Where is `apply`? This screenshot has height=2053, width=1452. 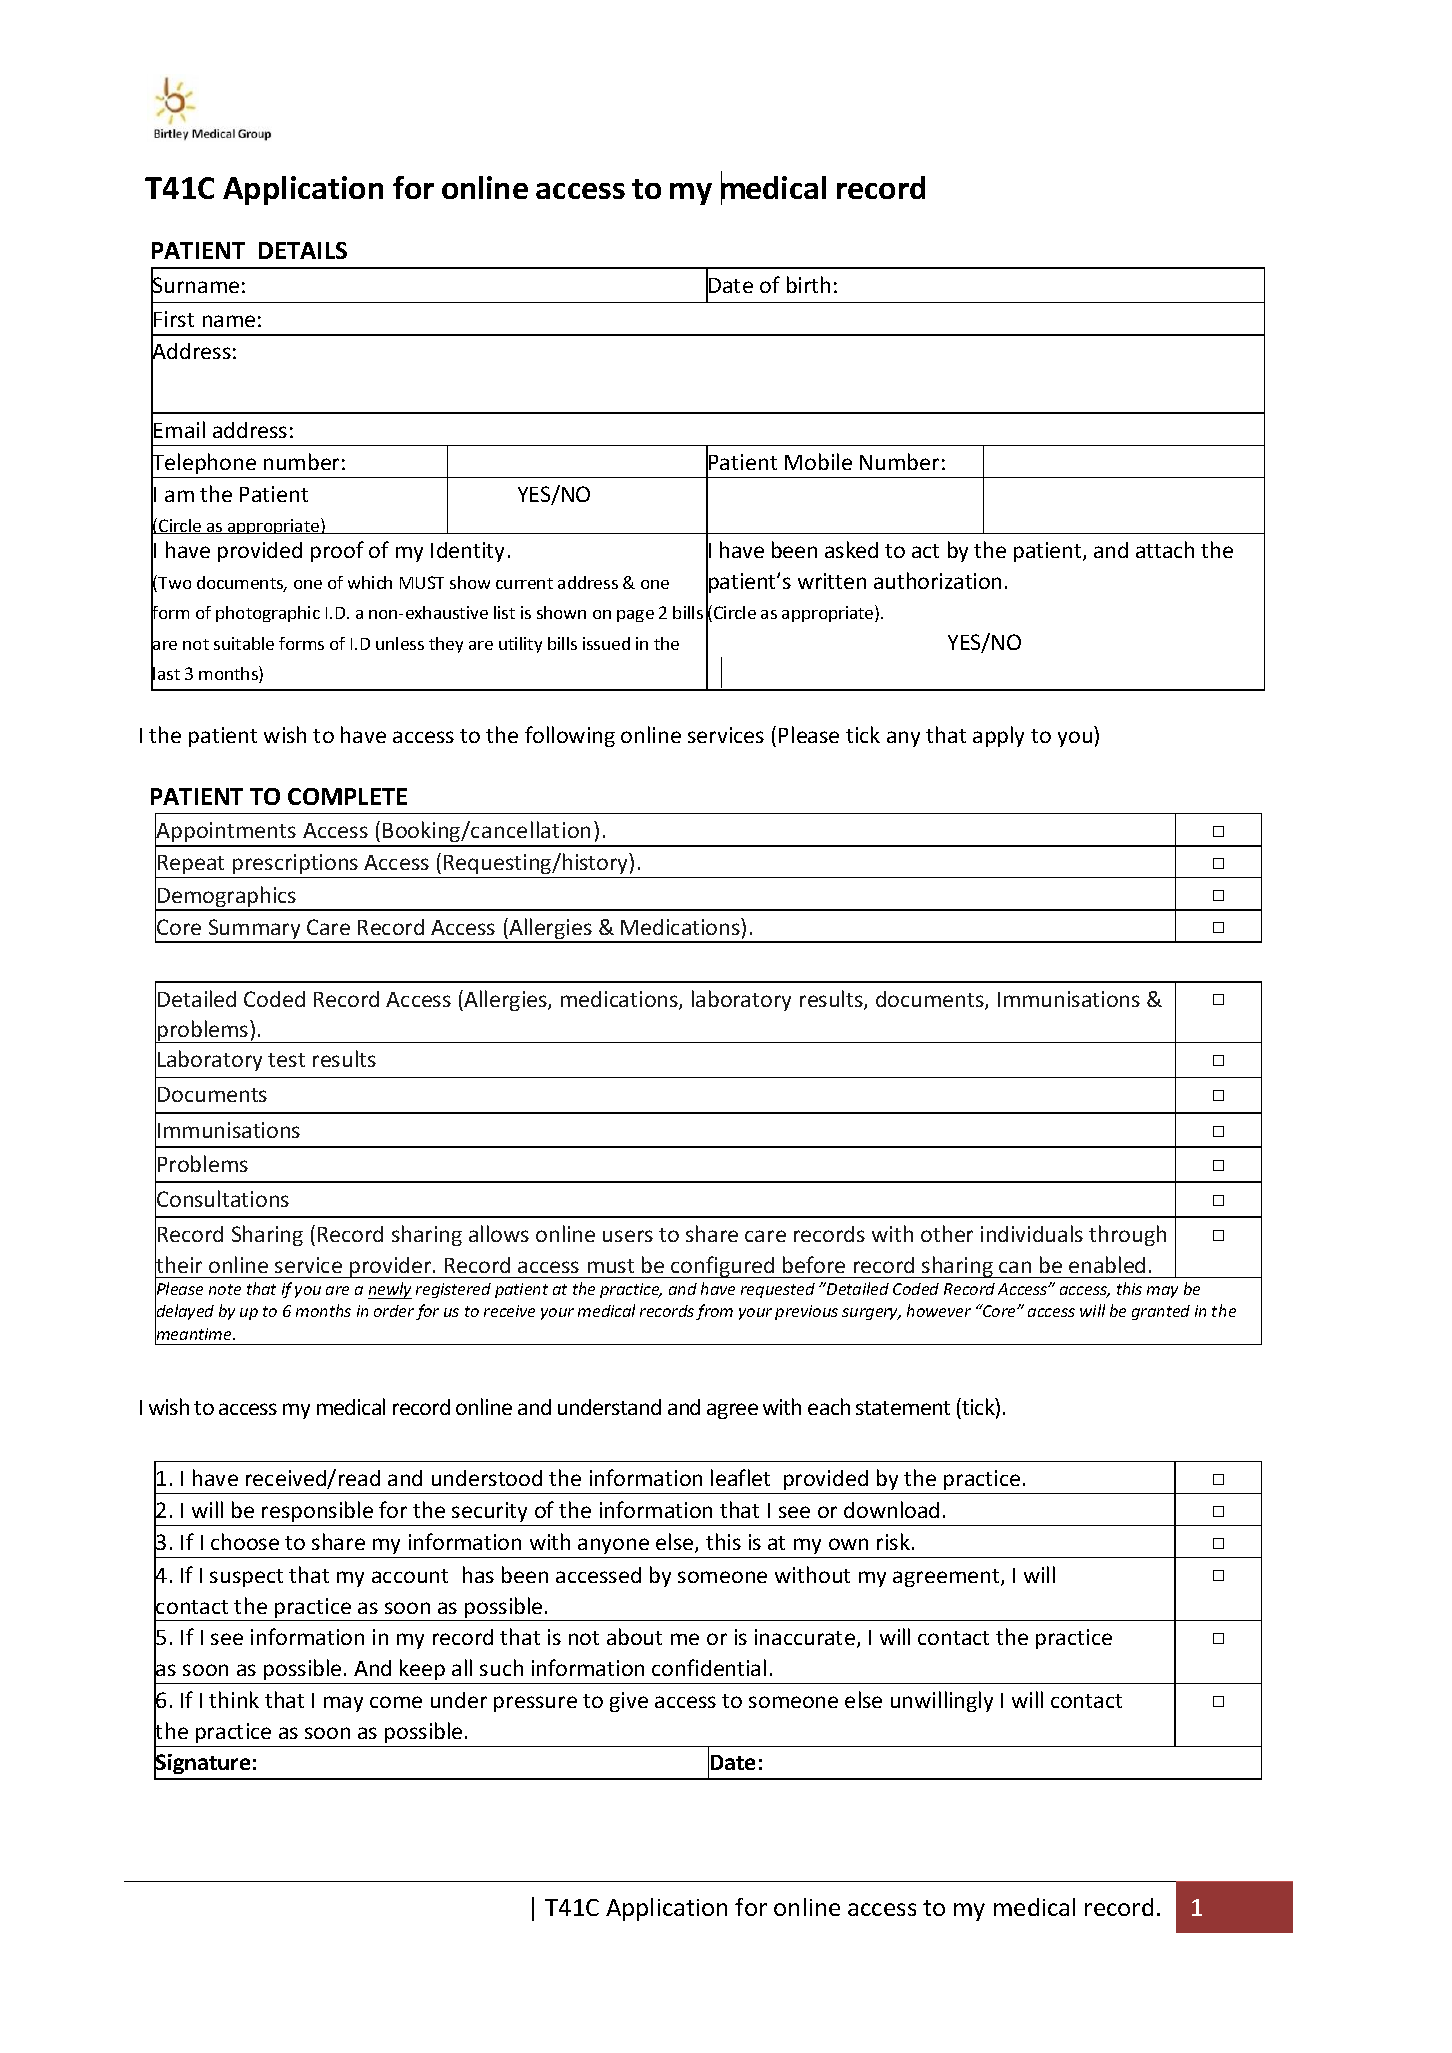
apply is located at coordinates (998, 736).
